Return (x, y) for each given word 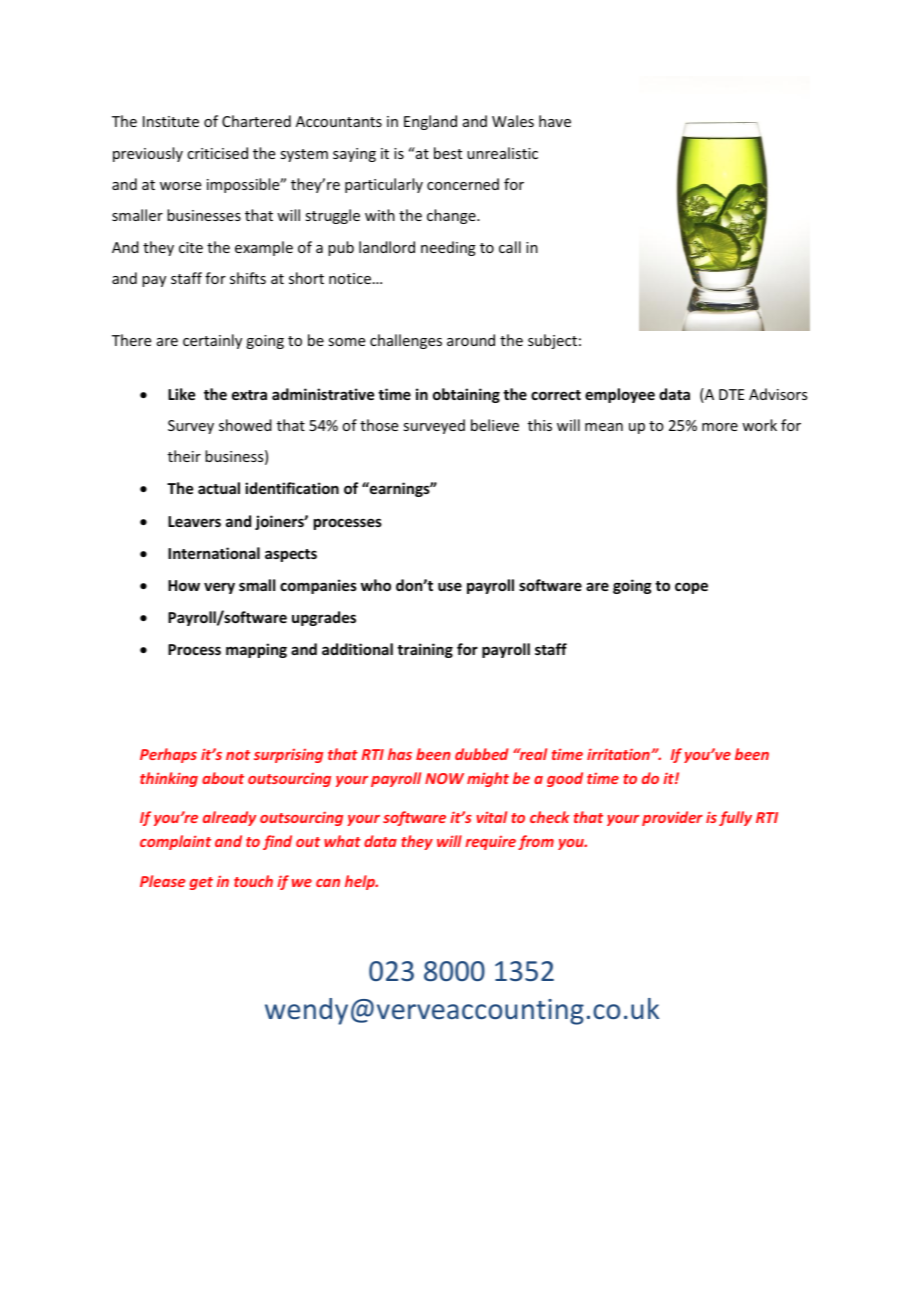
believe (495, 425)
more (720, 427)
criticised (217, 153)
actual (219, 488)
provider (672, 818)
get (201, 883)
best (448, 153)
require (490, 842)
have (555, 121)
